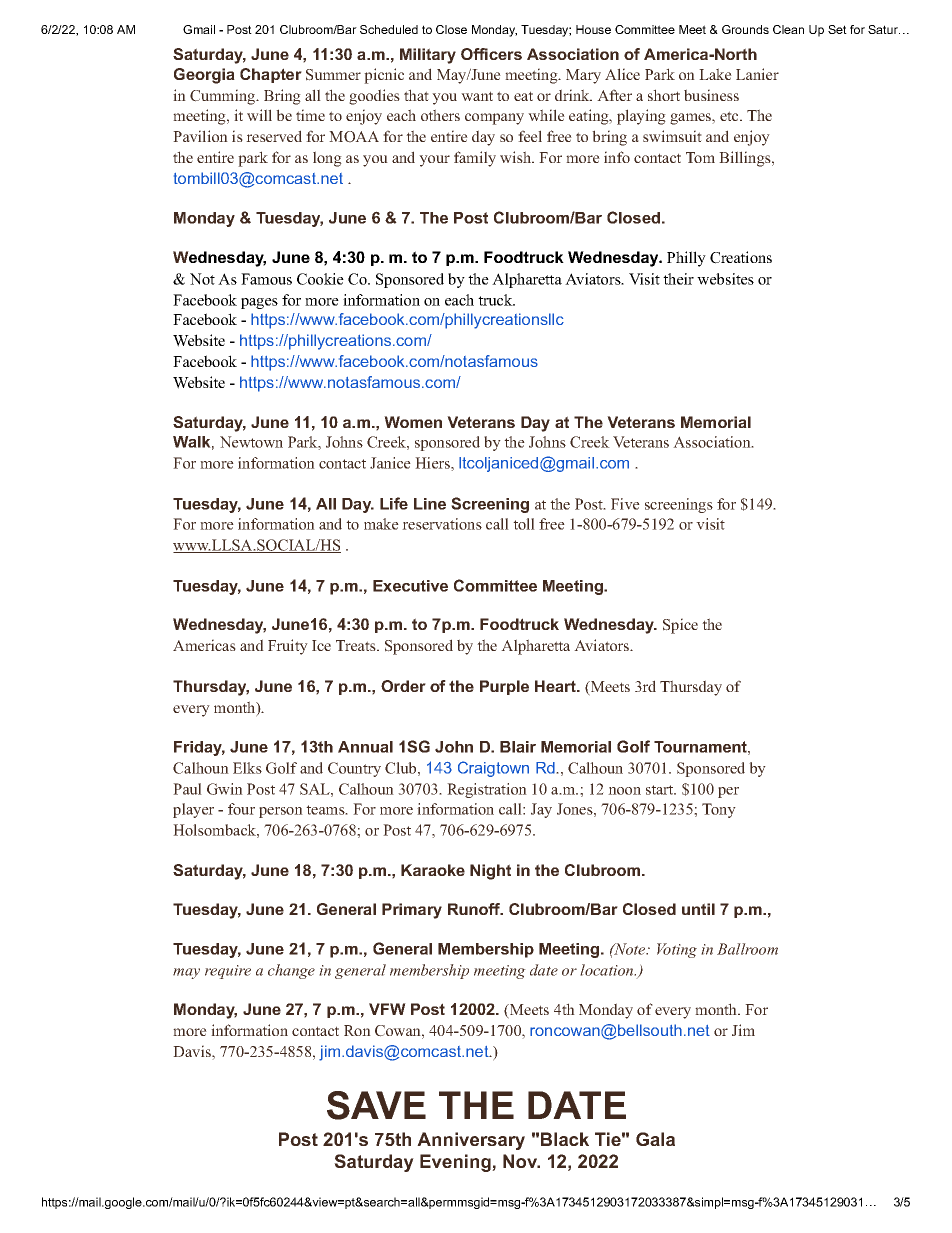 This screenshot has height=1233, width=952. Describe the element at coordinates (376, 1105) in the screenshot. I see `SAVE` at that location.
